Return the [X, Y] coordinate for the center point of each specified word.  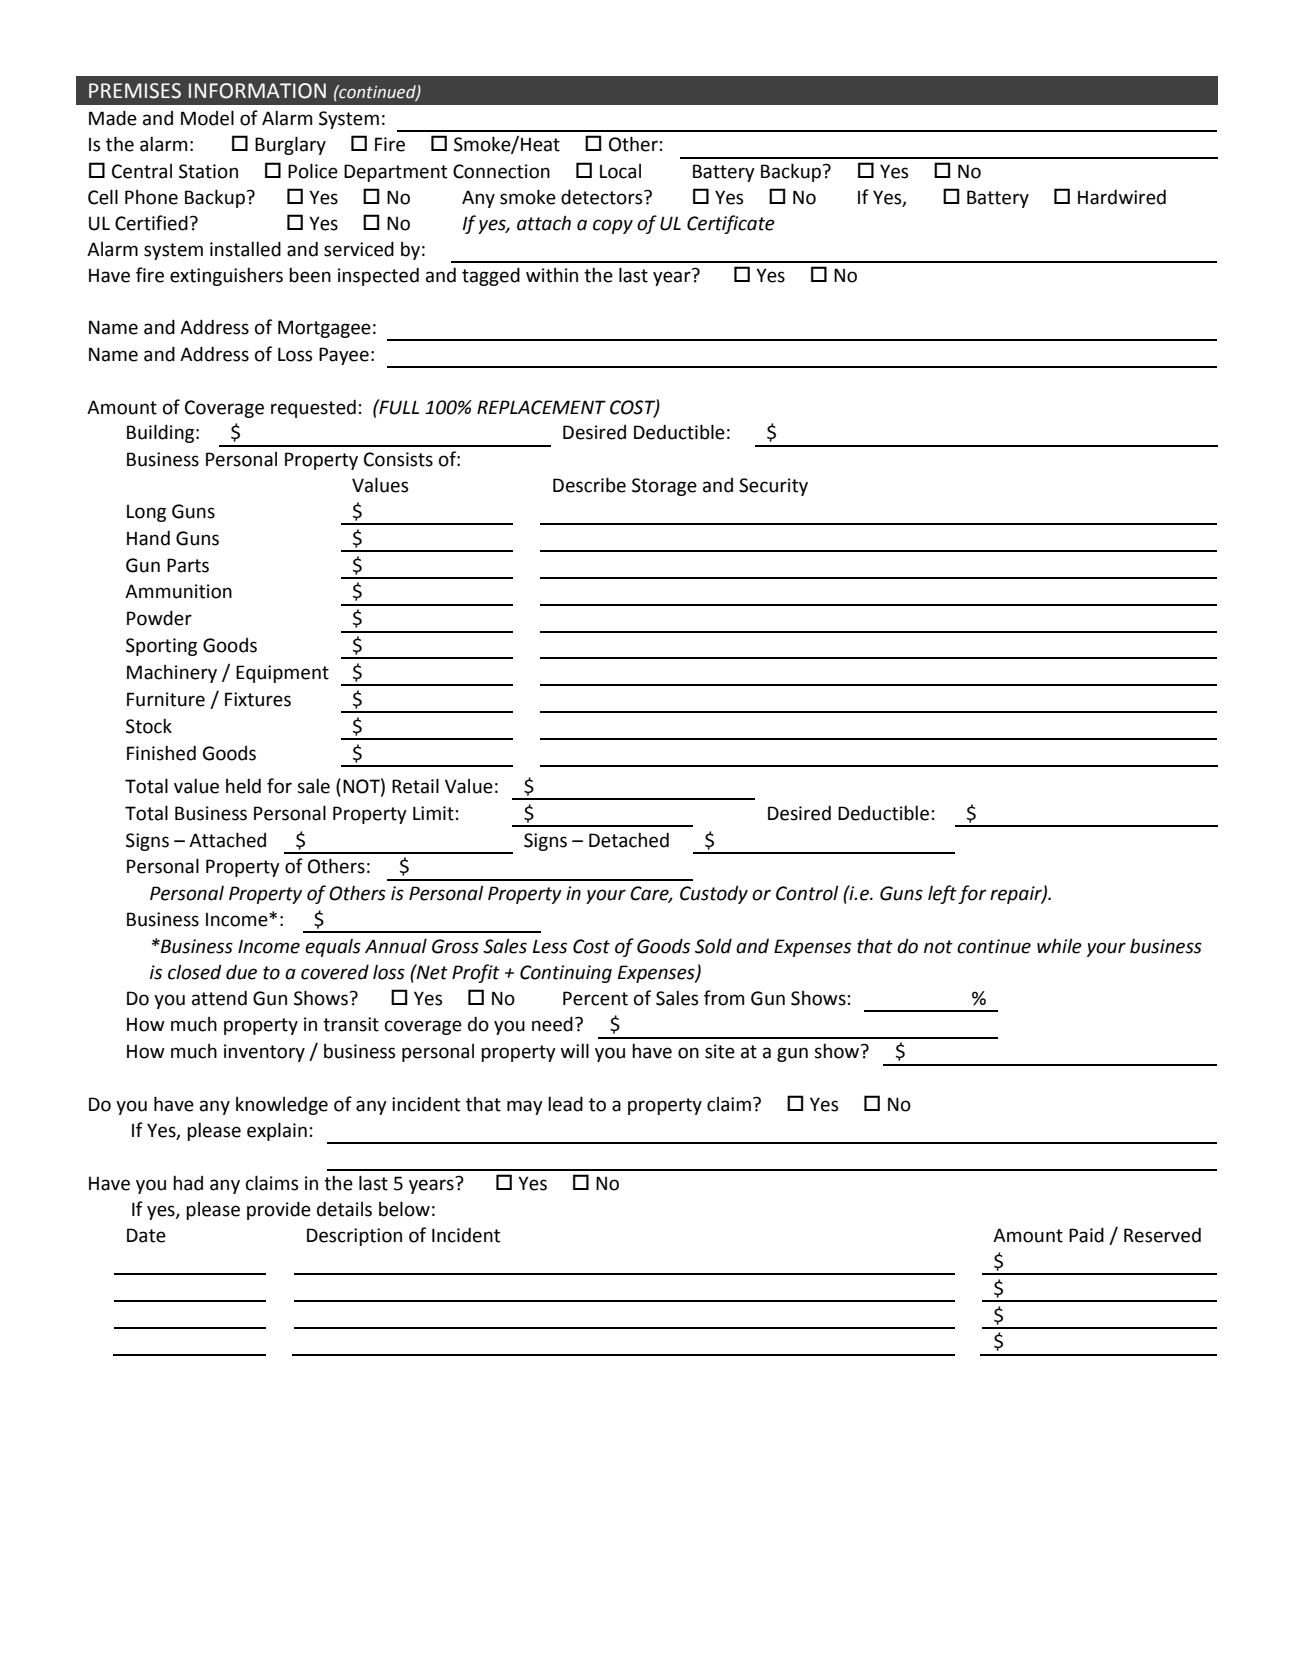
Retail [415, 786]
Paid [1086, 1235]
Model [207, 118]
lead [565, 1104]
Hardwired [1122, 197]
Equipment [282, 674]
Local [620, 171]
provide [279, 1210]
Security [773, 487]
